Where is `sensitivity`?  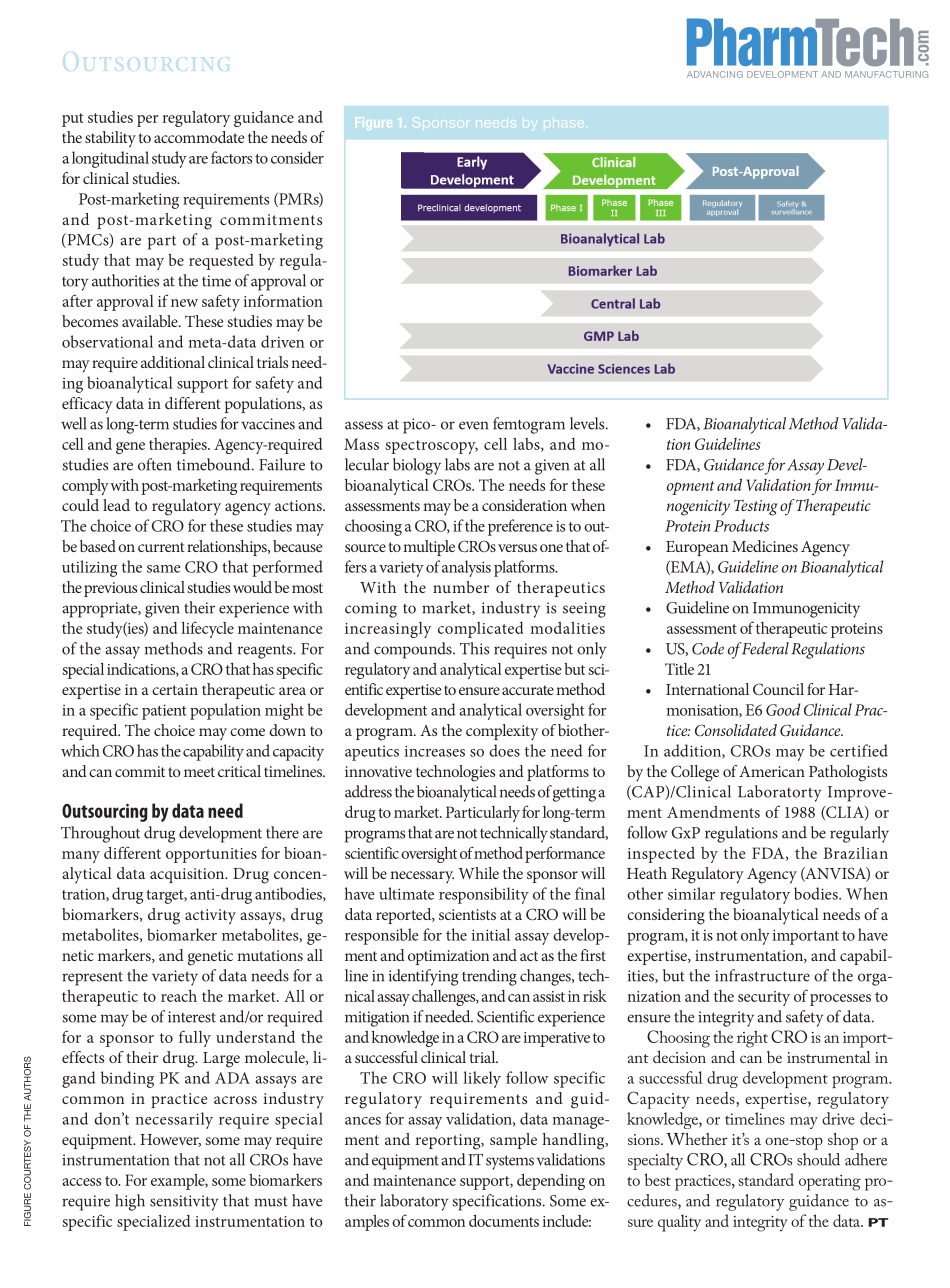 sensitivity is located at coordinates (184, 1203).
